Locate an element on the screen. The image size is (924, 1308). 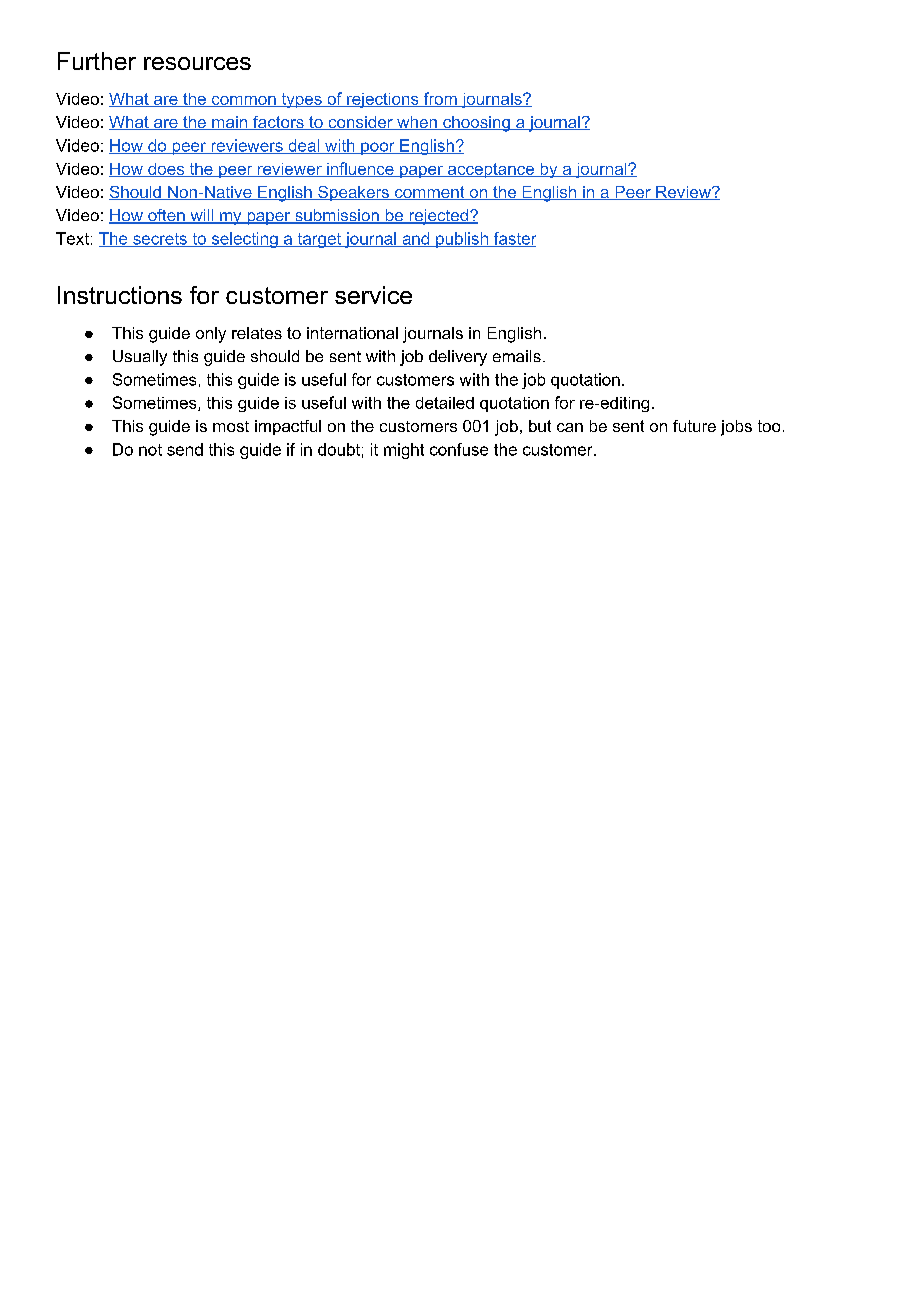
from is located at coordinates (440, 99).
